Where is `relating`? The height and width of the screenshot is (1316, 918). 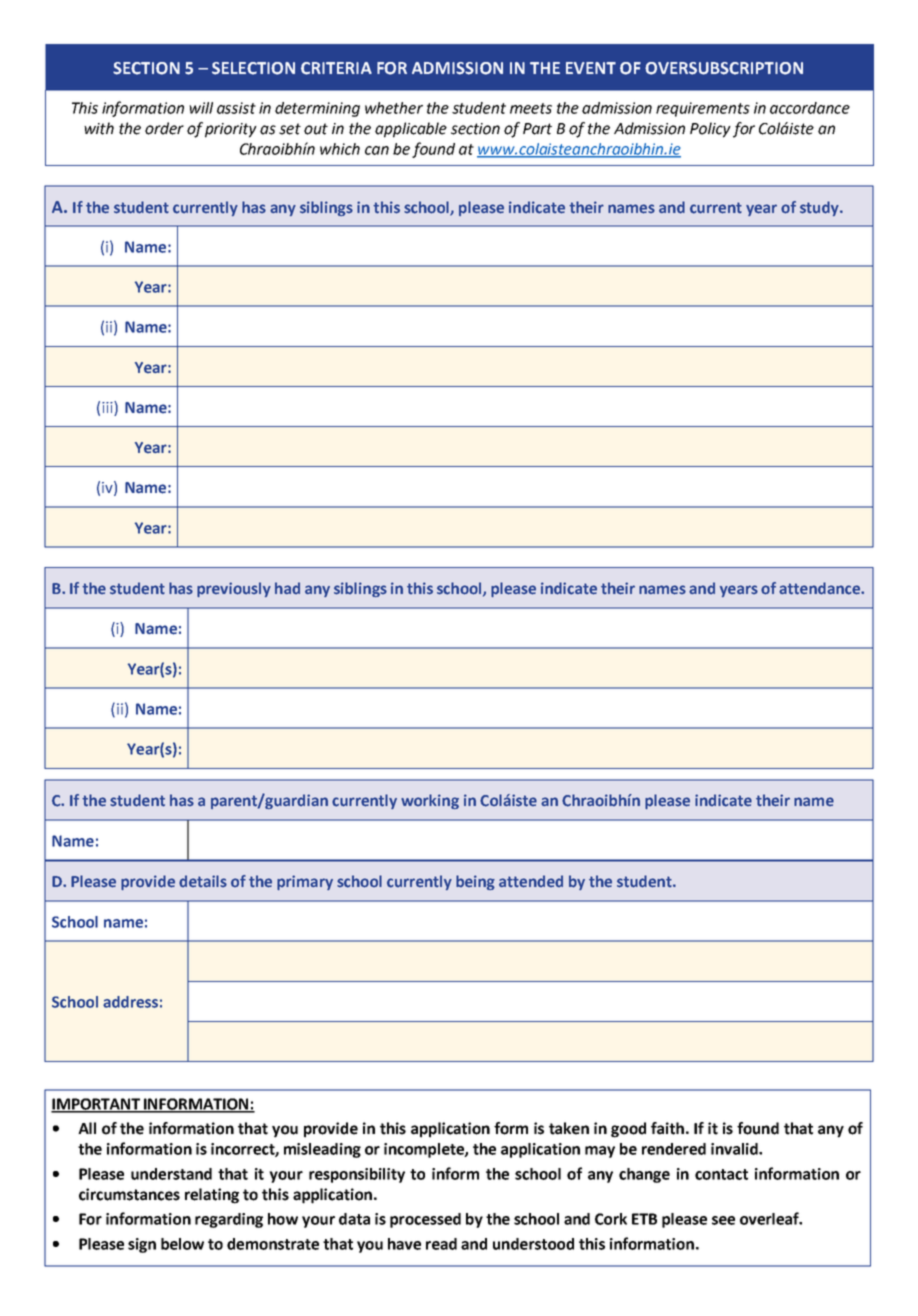
relating is located at coordinates (212, 1196).
